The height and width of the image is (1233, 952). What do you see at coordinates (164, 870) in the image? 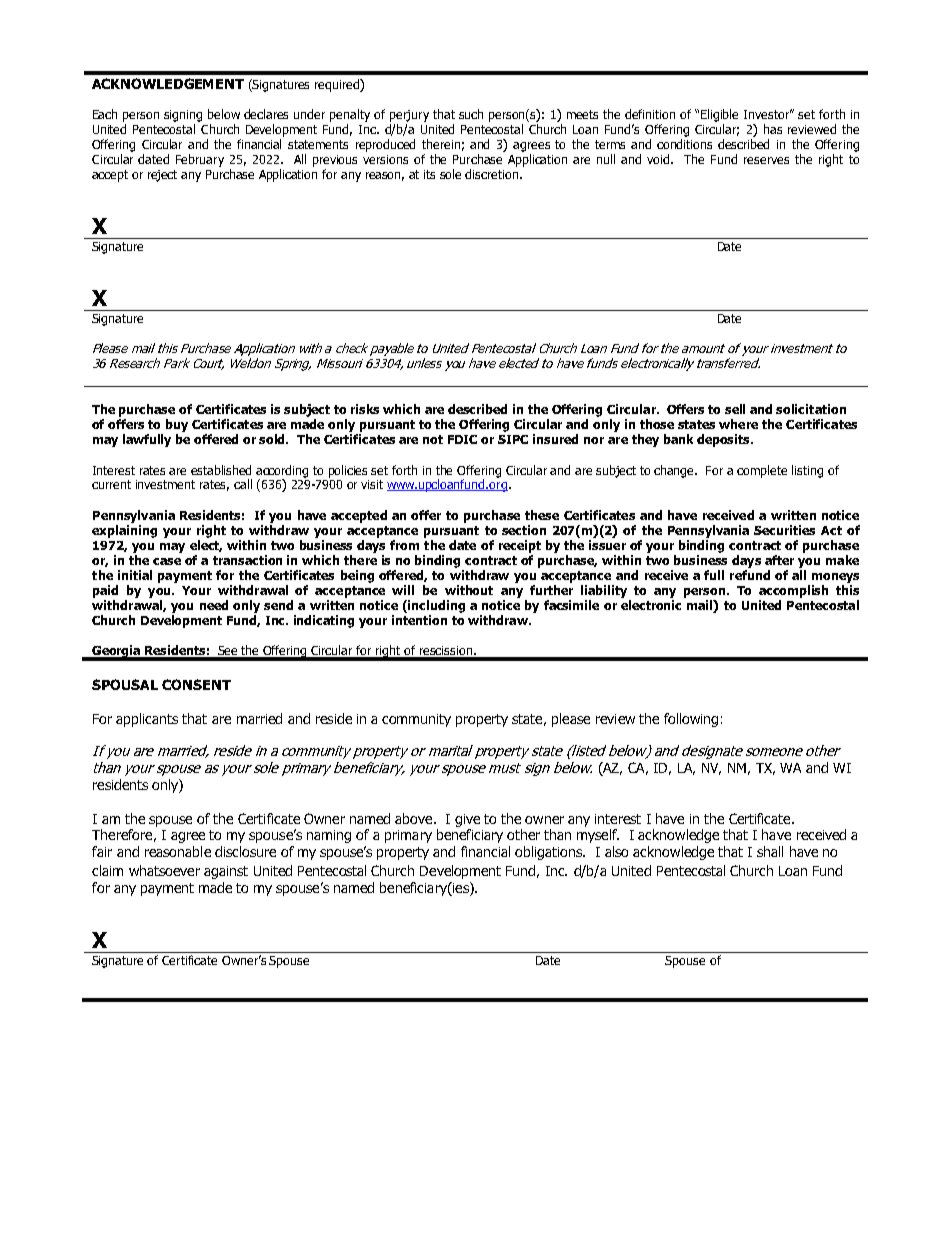
I see `whatsoever` at bounding box center [164, 870].
